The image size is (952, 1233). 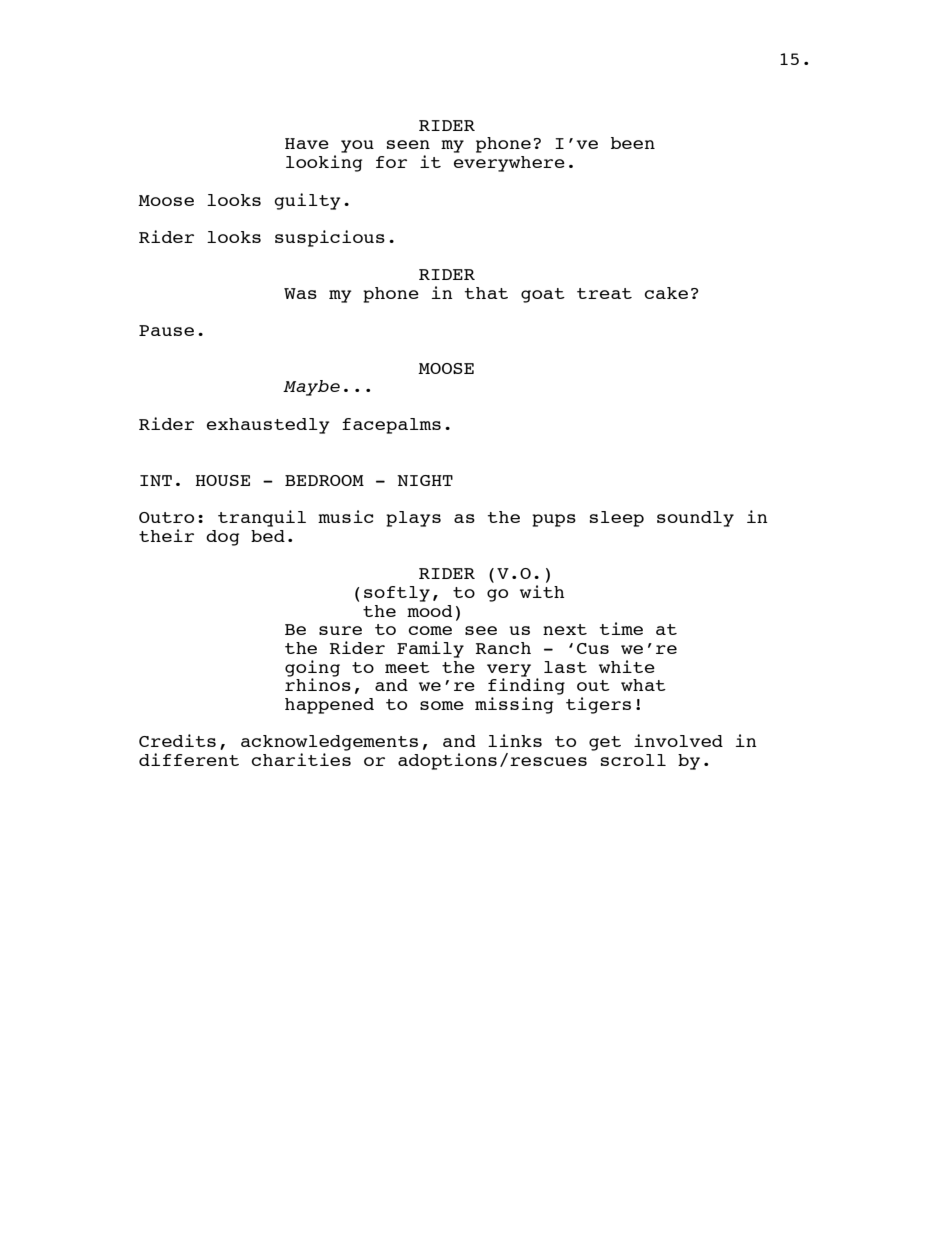 I want to click on NIGHT, so click(x=425, y=480).
